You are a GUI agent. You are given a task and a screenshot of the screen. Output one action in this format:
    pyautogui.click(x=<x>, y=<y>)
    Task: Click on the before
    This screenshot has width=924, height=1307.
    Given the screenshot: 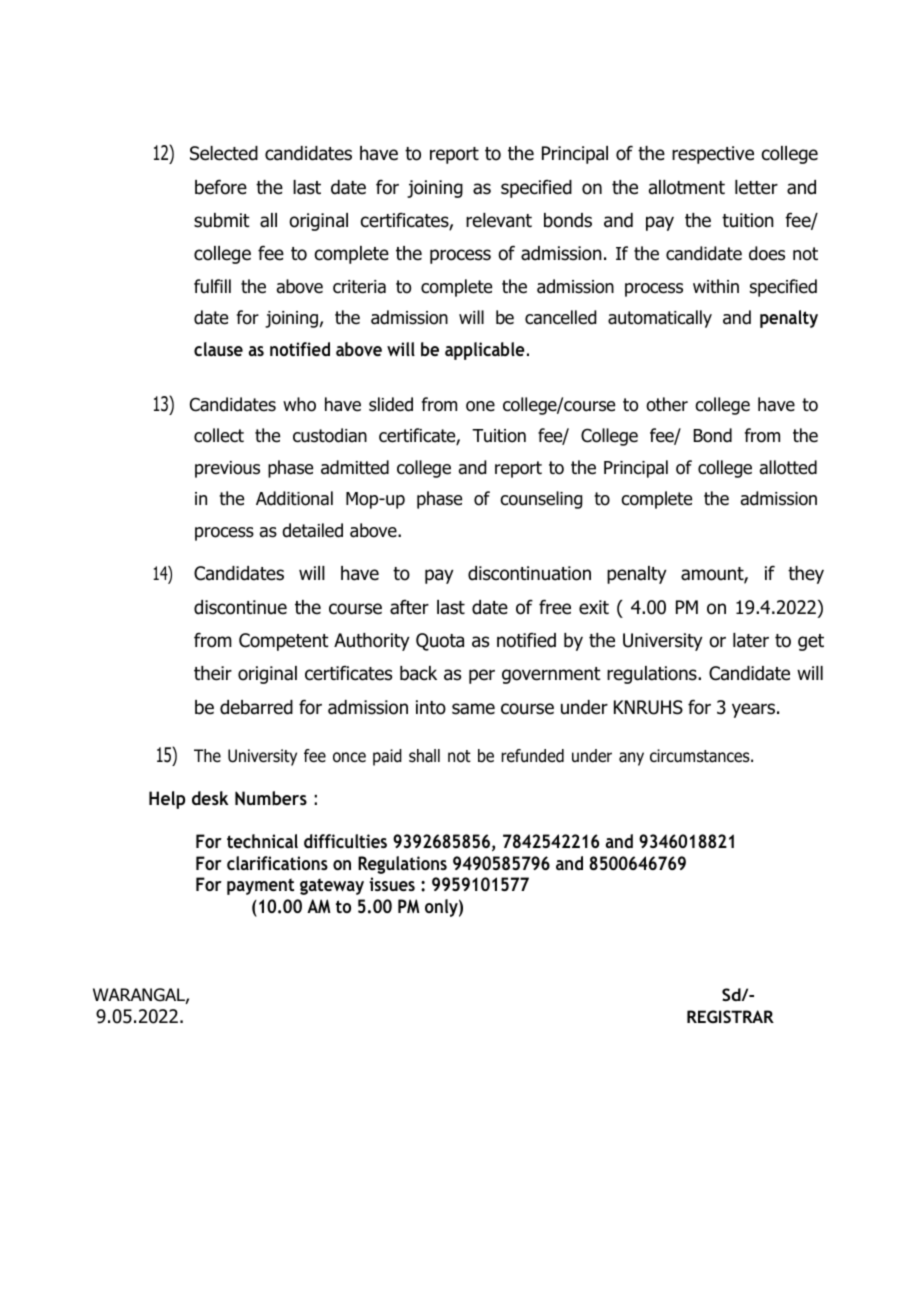 What is the action you would take?
    pyautogui.click(x=221, y=187)
